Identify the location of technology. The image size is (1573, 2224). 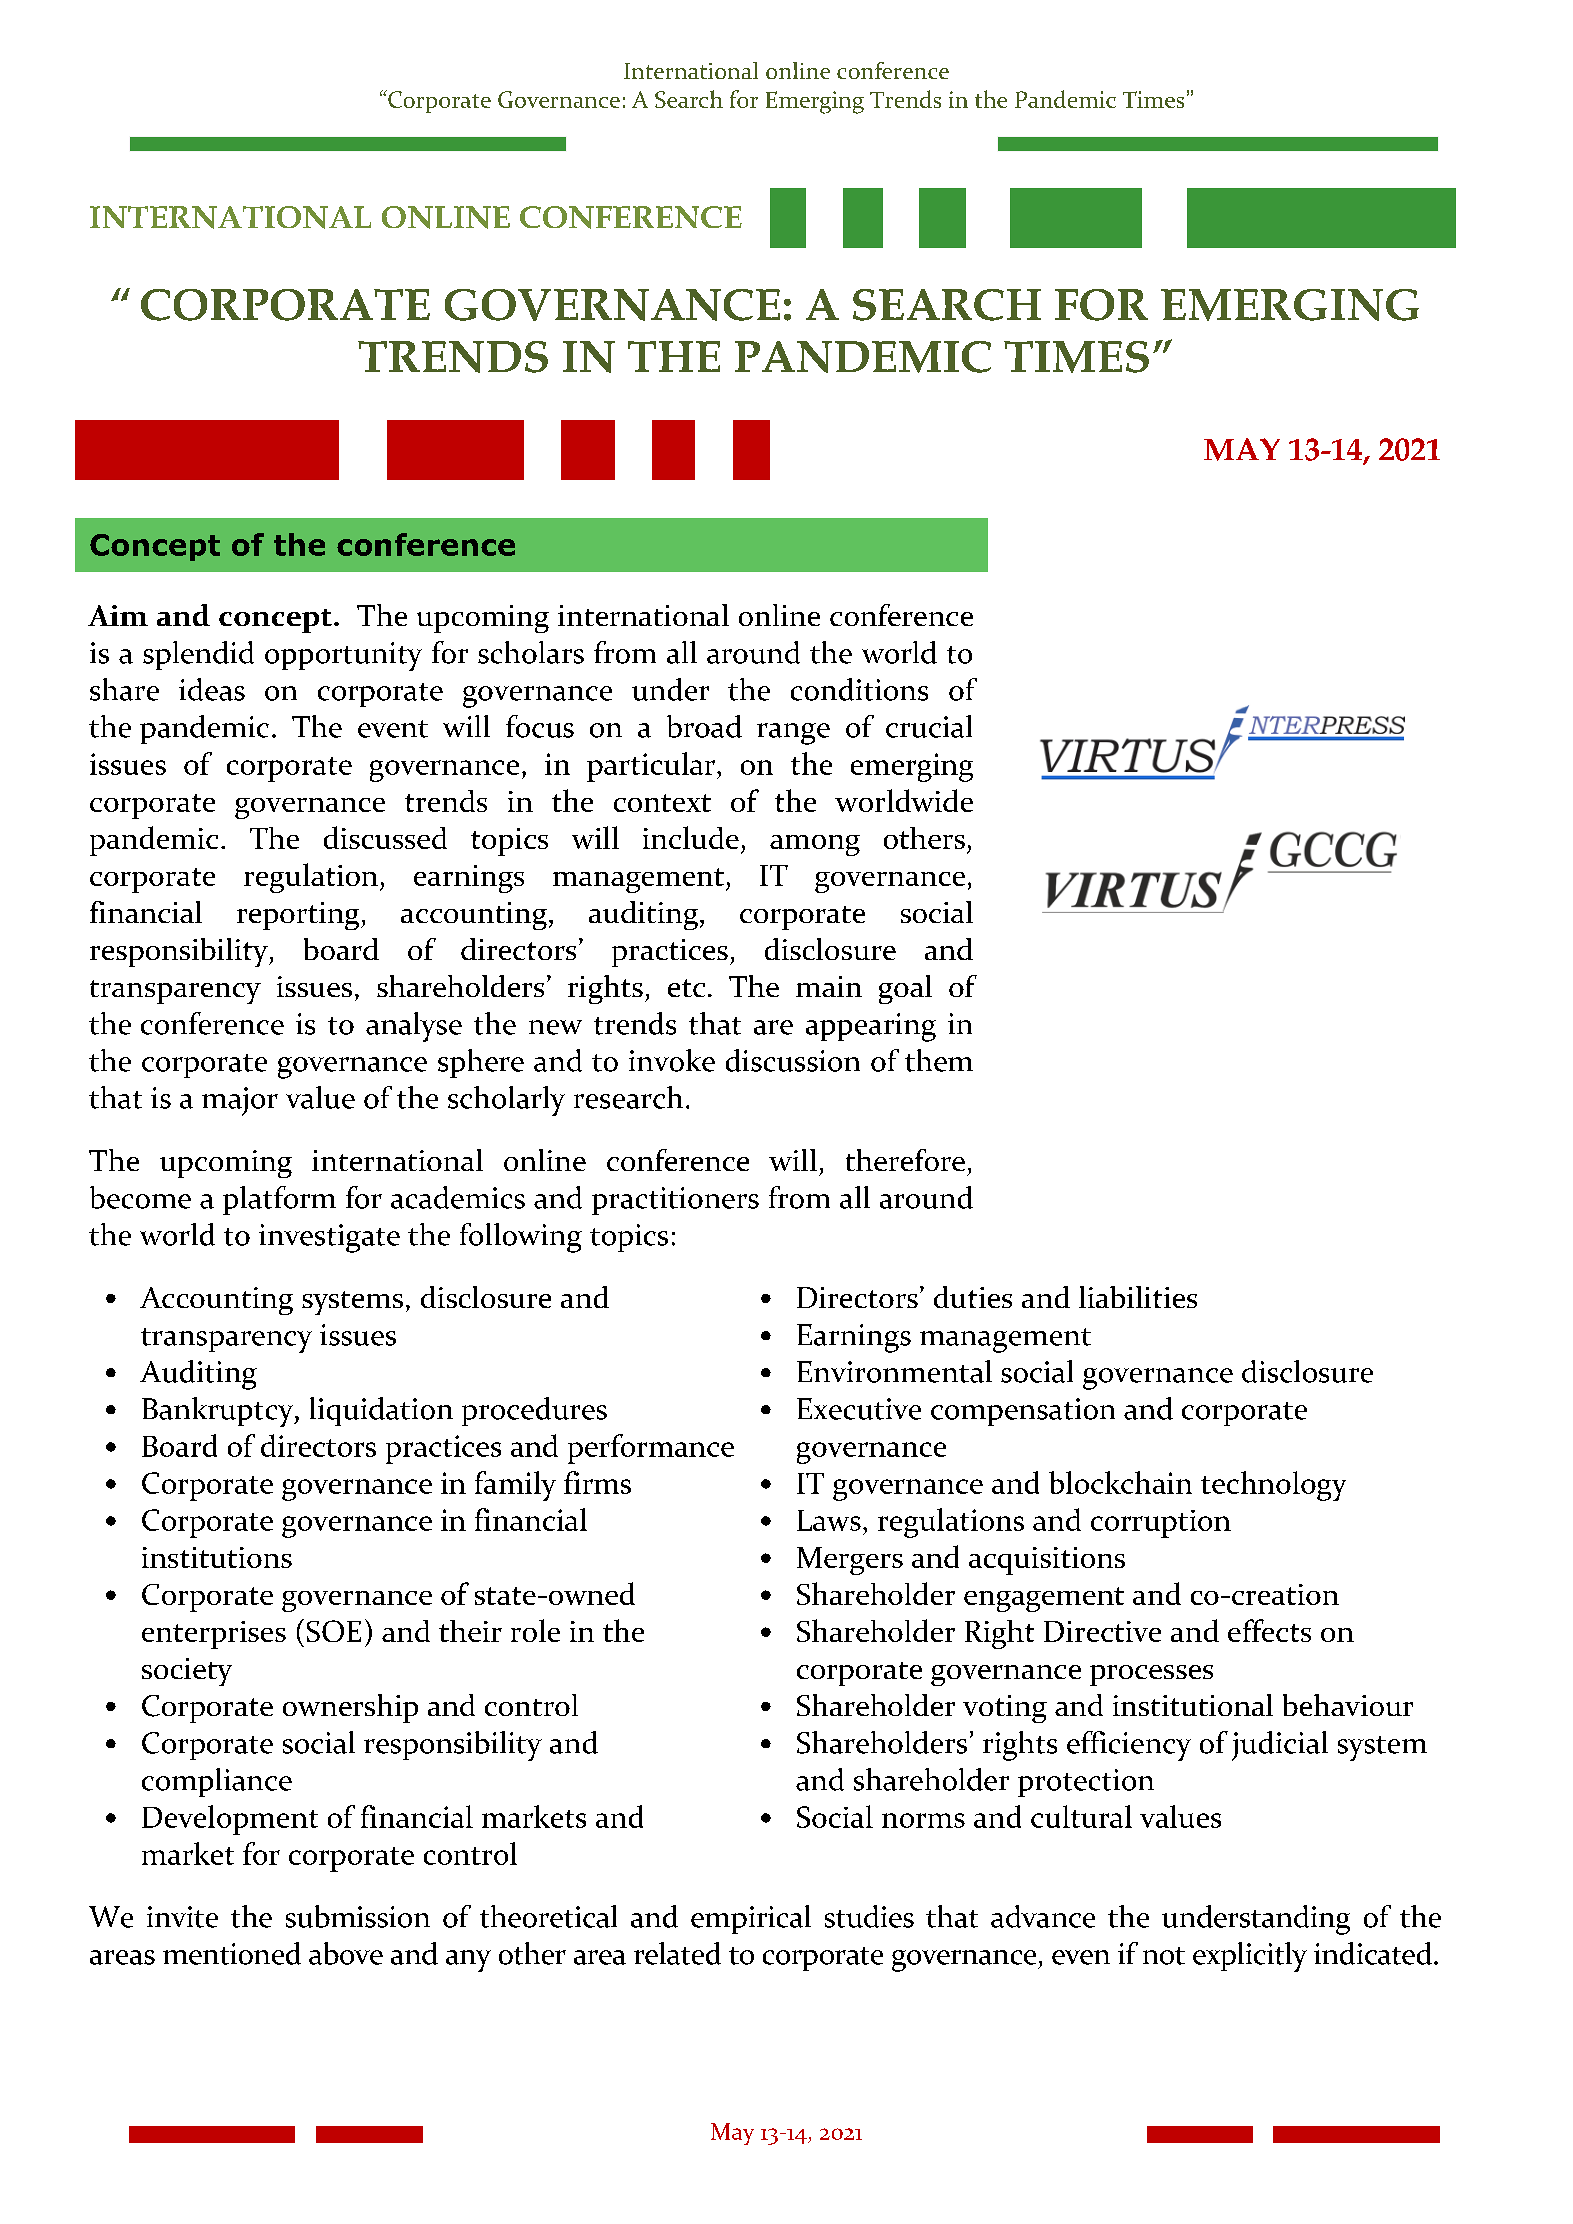
(1273, 1486).
